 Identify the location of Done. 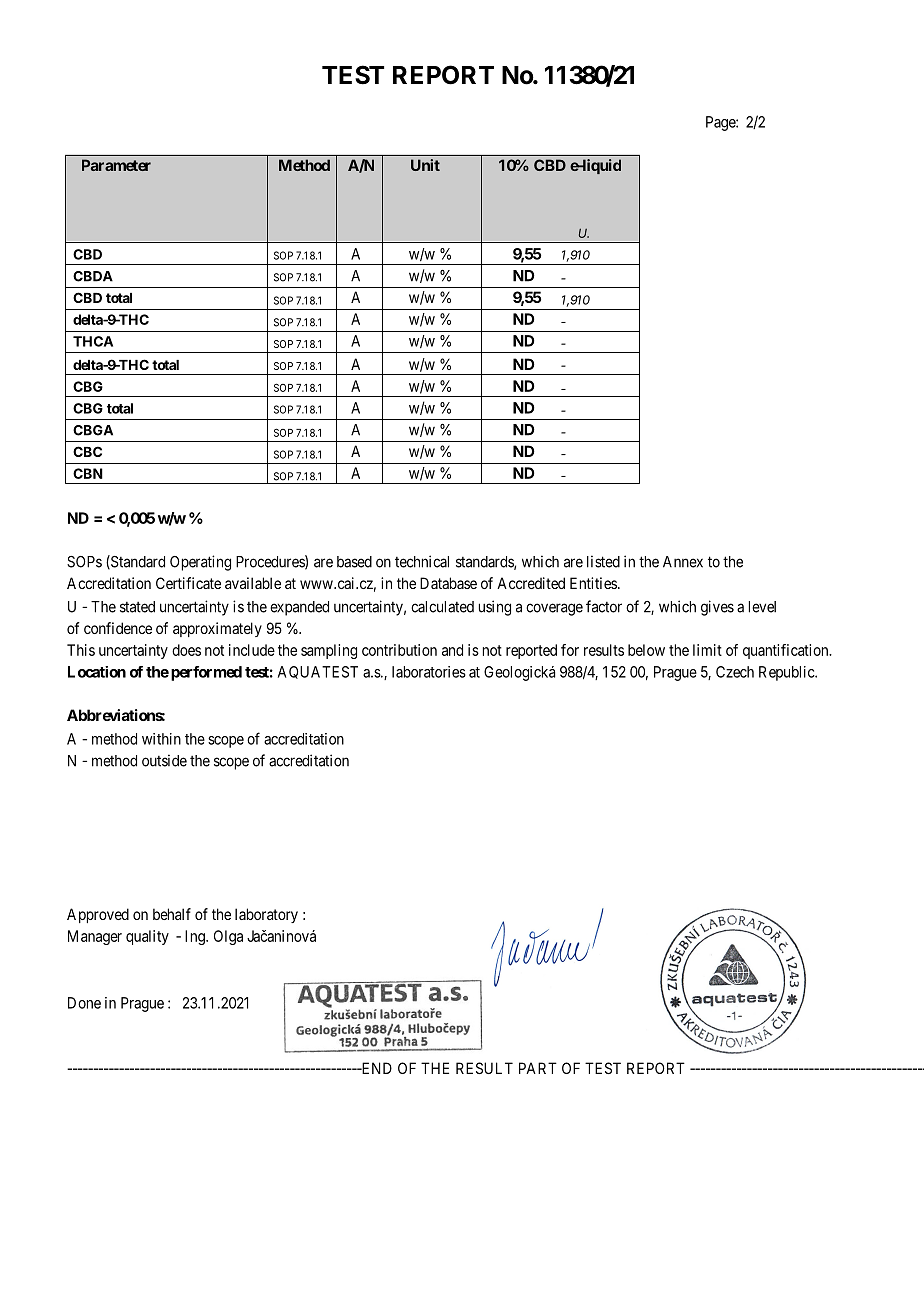
(84, 1003).
